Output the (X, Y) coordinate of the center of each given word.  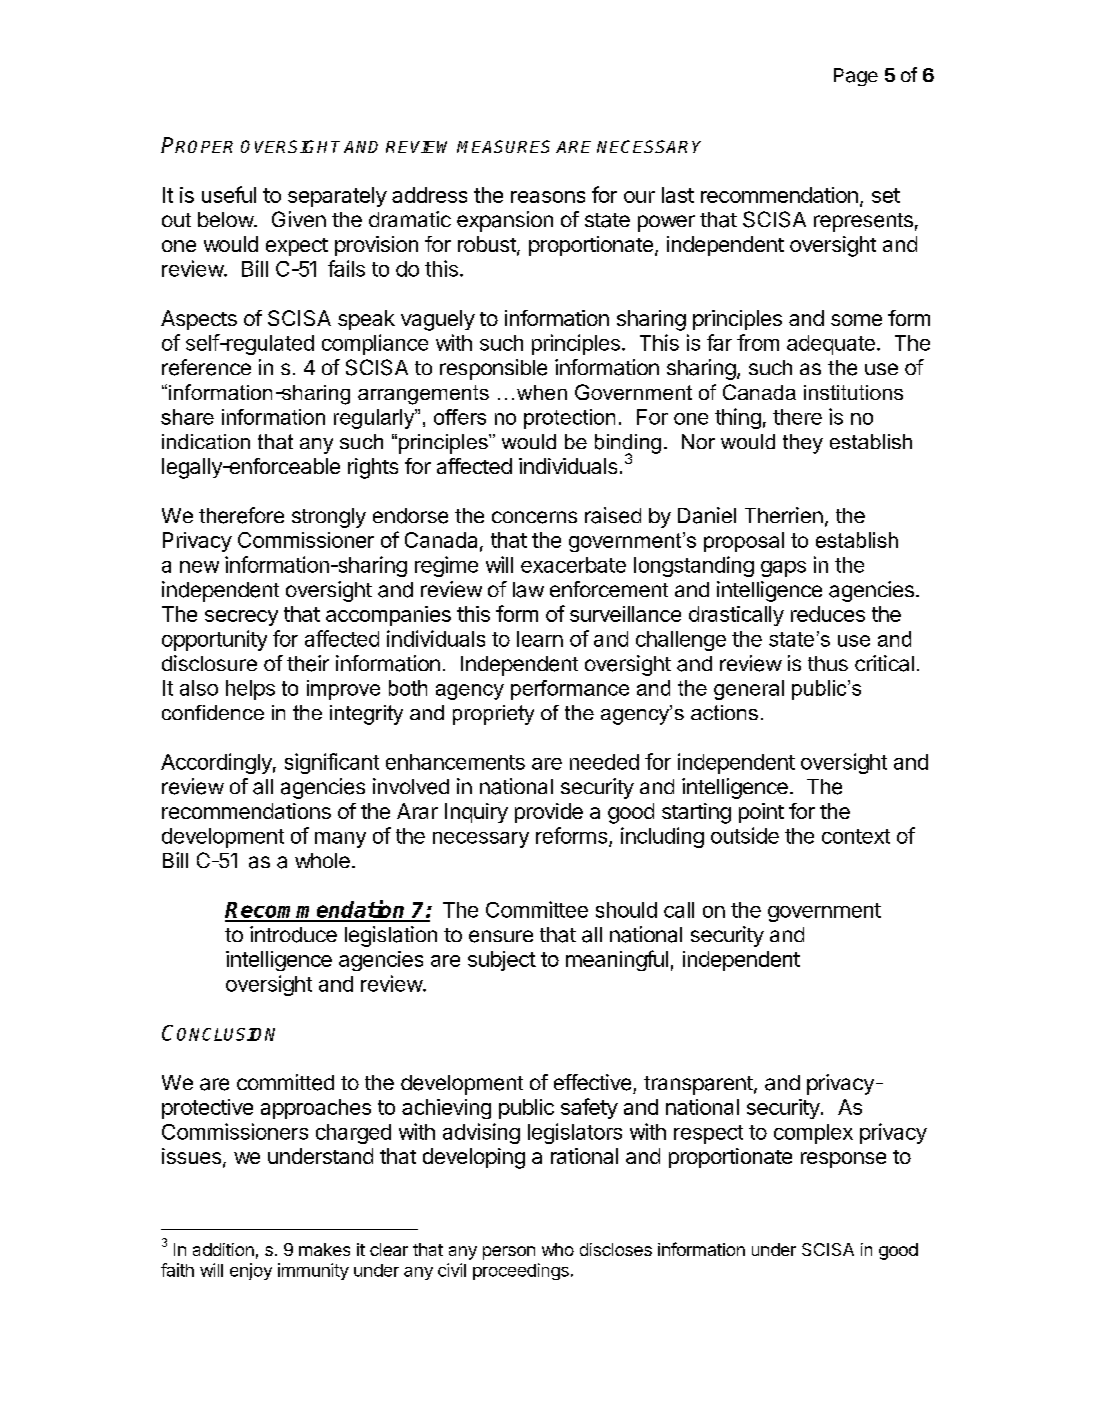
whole (322, 860)
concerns (534, 517)
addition (223, 1249)
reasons (548, 197)
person (509, 1253)
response (843, 1160)
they (803, 444)
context (856, 836)
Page (856, 77)
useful (229, 194)
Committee (537, 909)
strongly (329, 518)
